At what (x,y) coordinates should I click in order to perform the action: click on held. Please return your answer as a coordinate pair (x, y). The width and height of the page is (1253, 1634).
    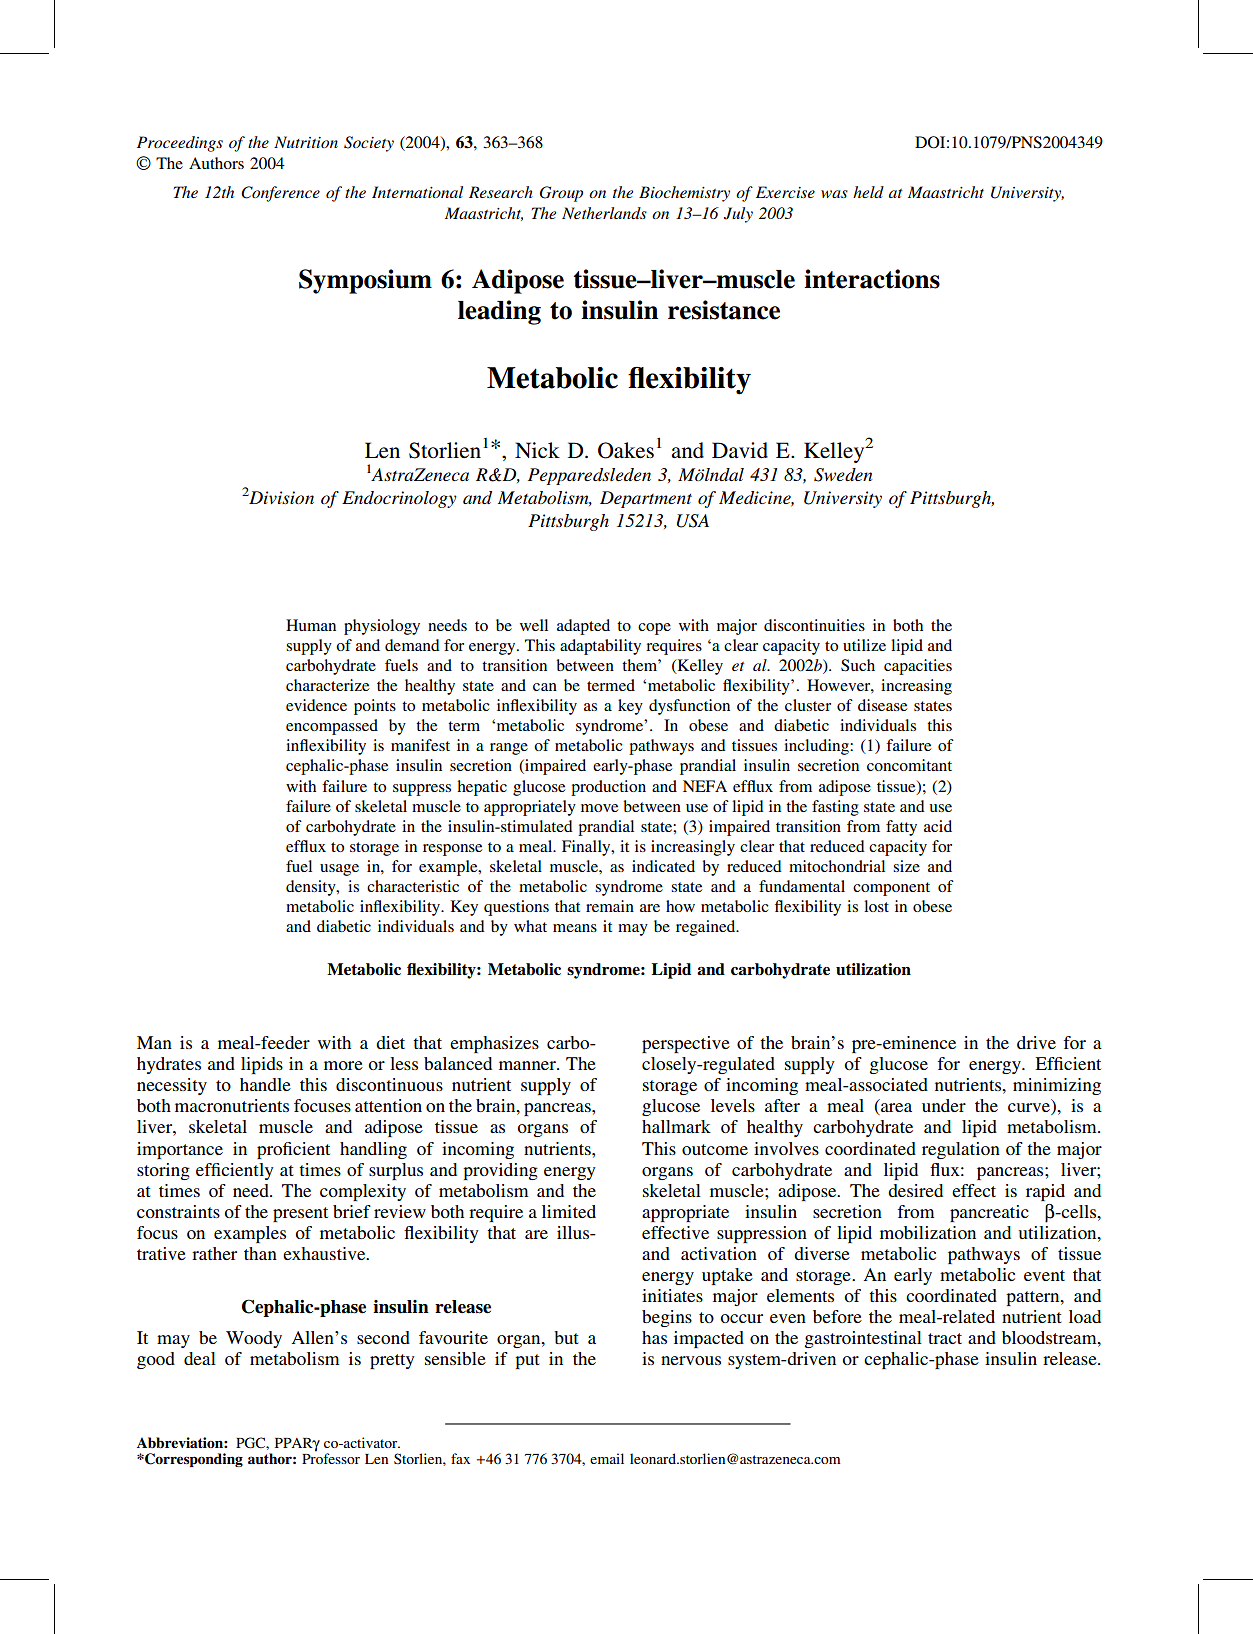
    Looking at the image, I should click on (868, 192).
